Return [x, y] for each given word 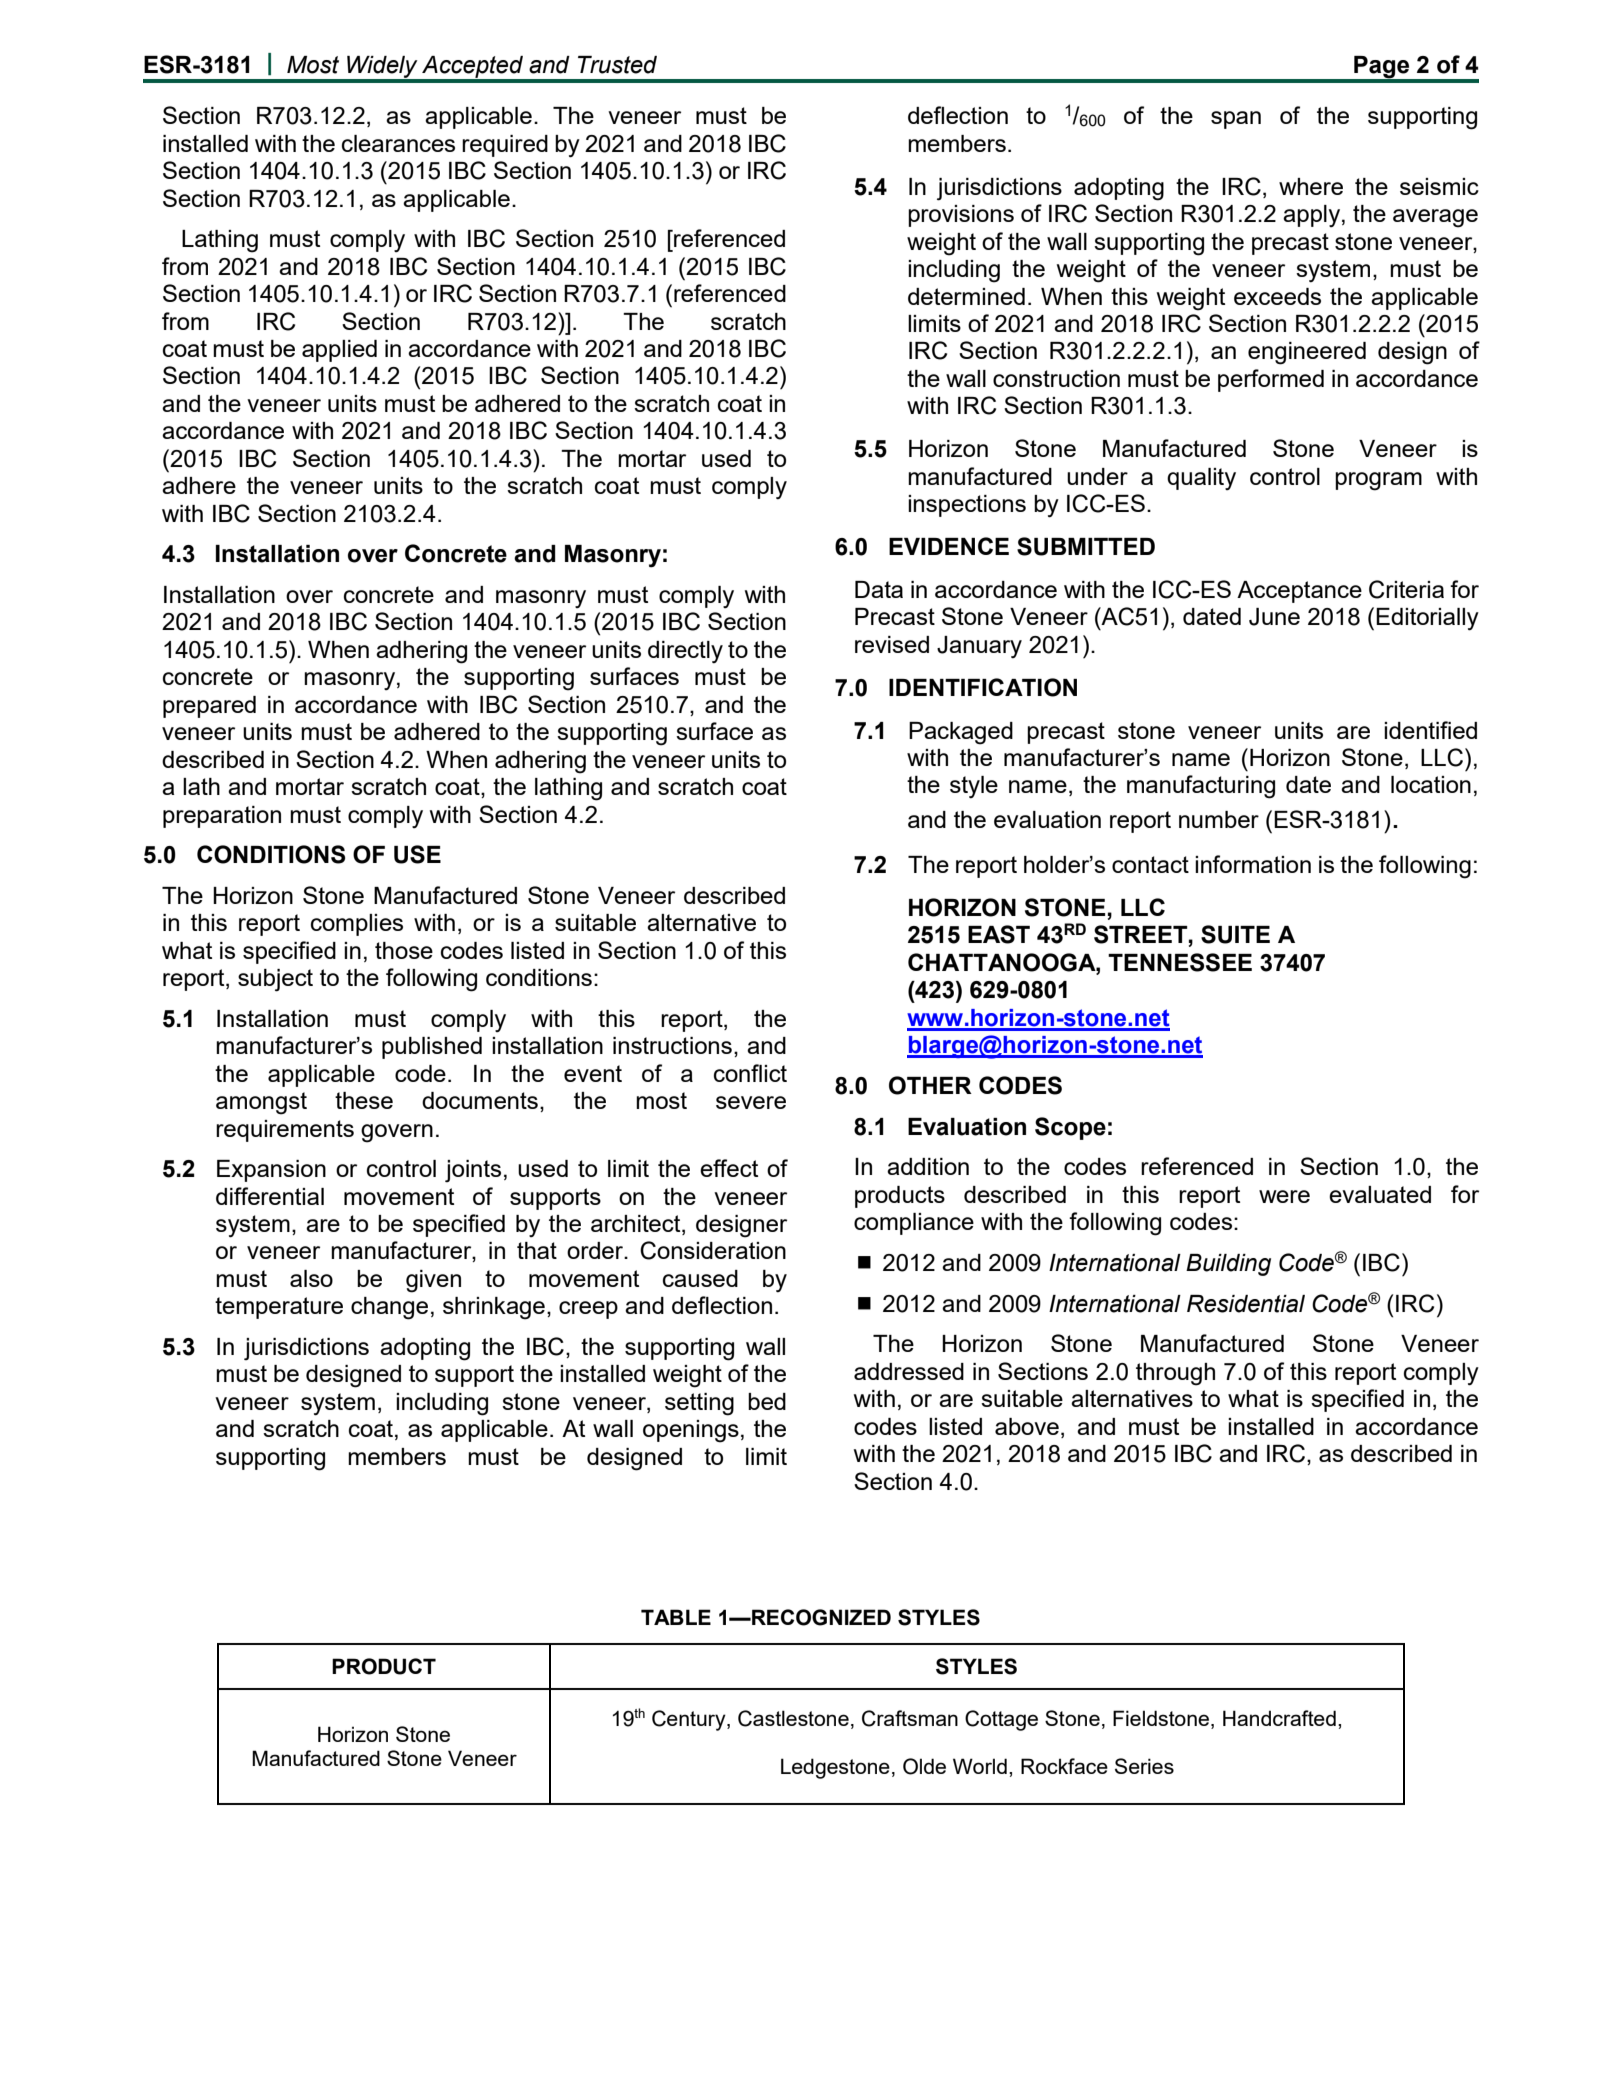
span [1236, 120]
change [389, 1308]
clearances [398, 143]
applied [339, 351]
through [1175, 1374]
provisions [961, 216]
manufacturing [1201, 787]
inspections [967, 506]
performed [1271, 380]
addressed [909, 1371]
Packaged [961, 733]
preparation [222, 817]
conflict [750, 1073]
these [364, 1100]
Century [690, 1720]
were [1284, 1196]
